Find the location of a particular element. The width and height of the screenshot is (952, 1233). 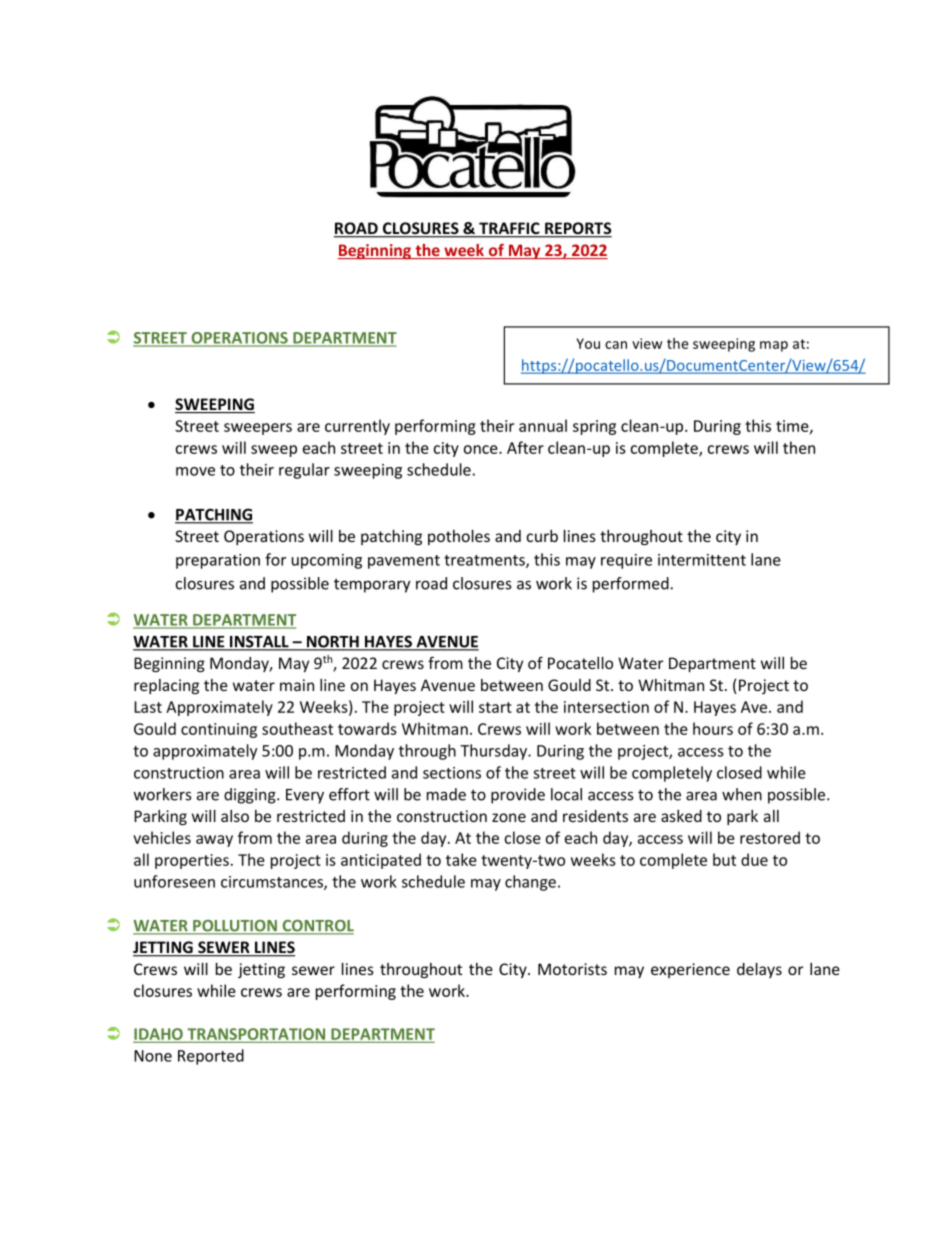

TRANSPORTATION is located at coordinates (256, 1035).
